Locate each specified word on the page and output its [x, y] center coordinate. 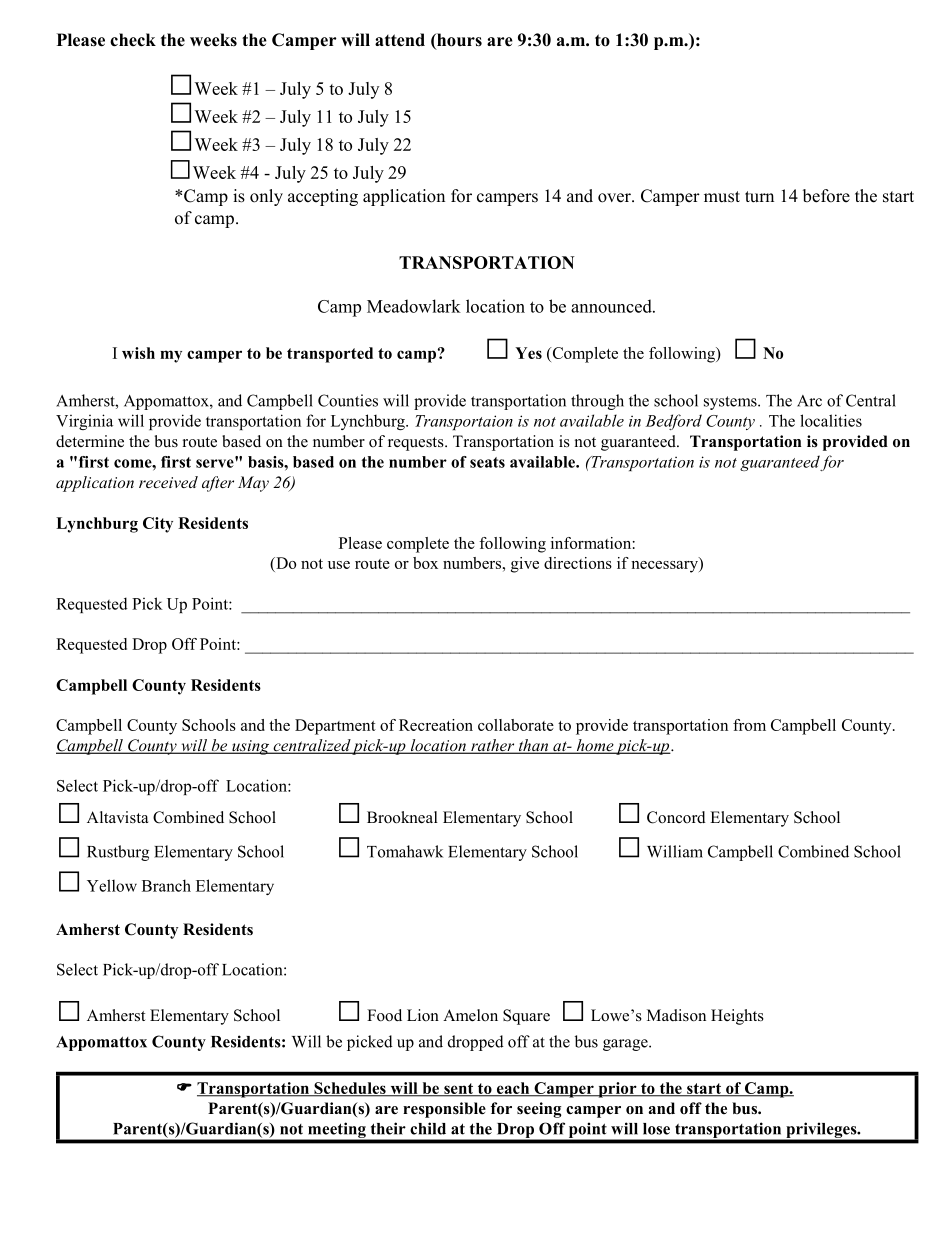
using [251, 747]
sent [458, 1089]
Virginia [84, 422]
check [133, 40]
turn [759, 197]
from [749, 725]
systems [731, 403]
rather [493, 746]
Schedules [350, 1089]
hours [458, 41]
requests [417, 444]
